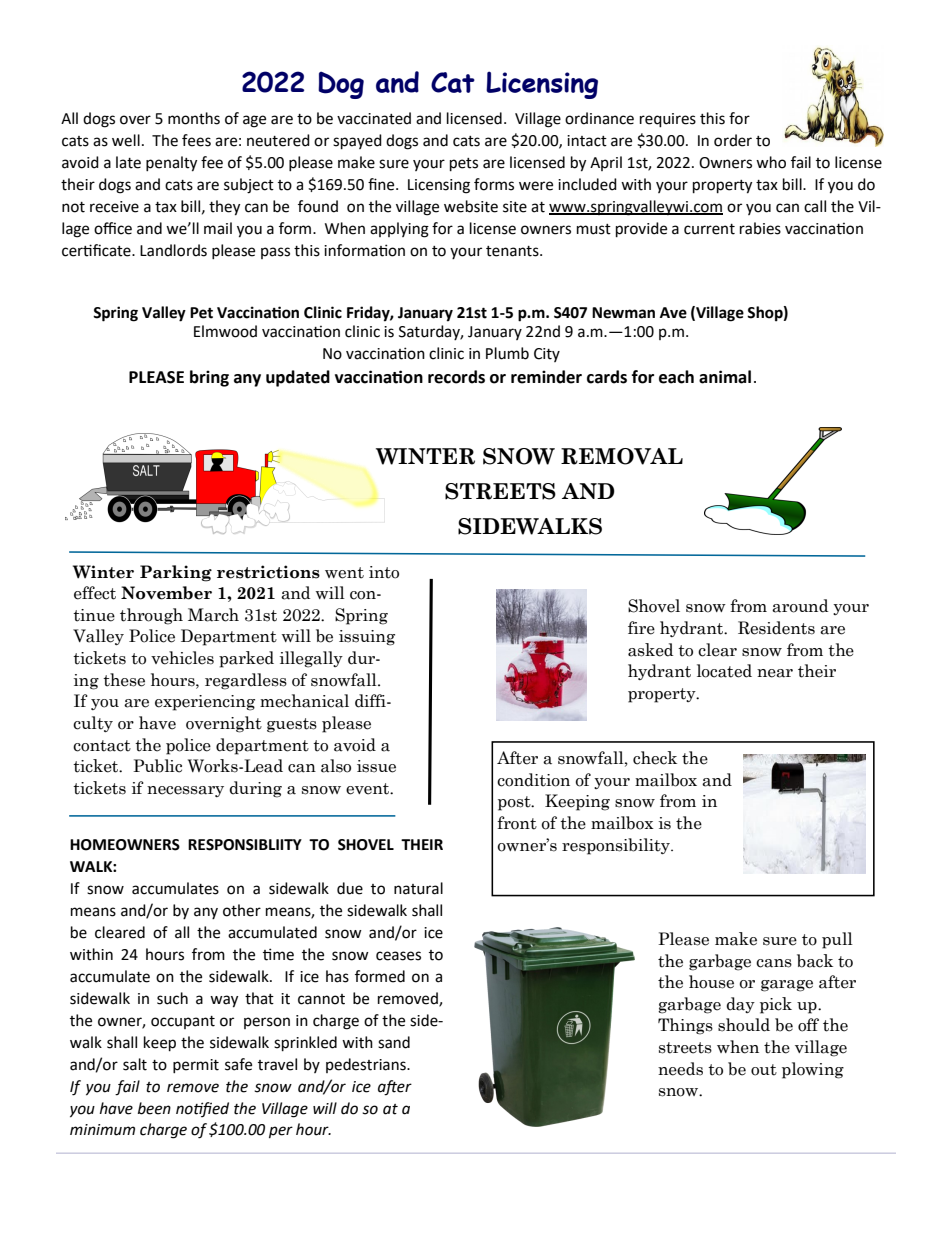 This screenshot has height=1233, width=952. I want to click on records, so click(456, 377).
